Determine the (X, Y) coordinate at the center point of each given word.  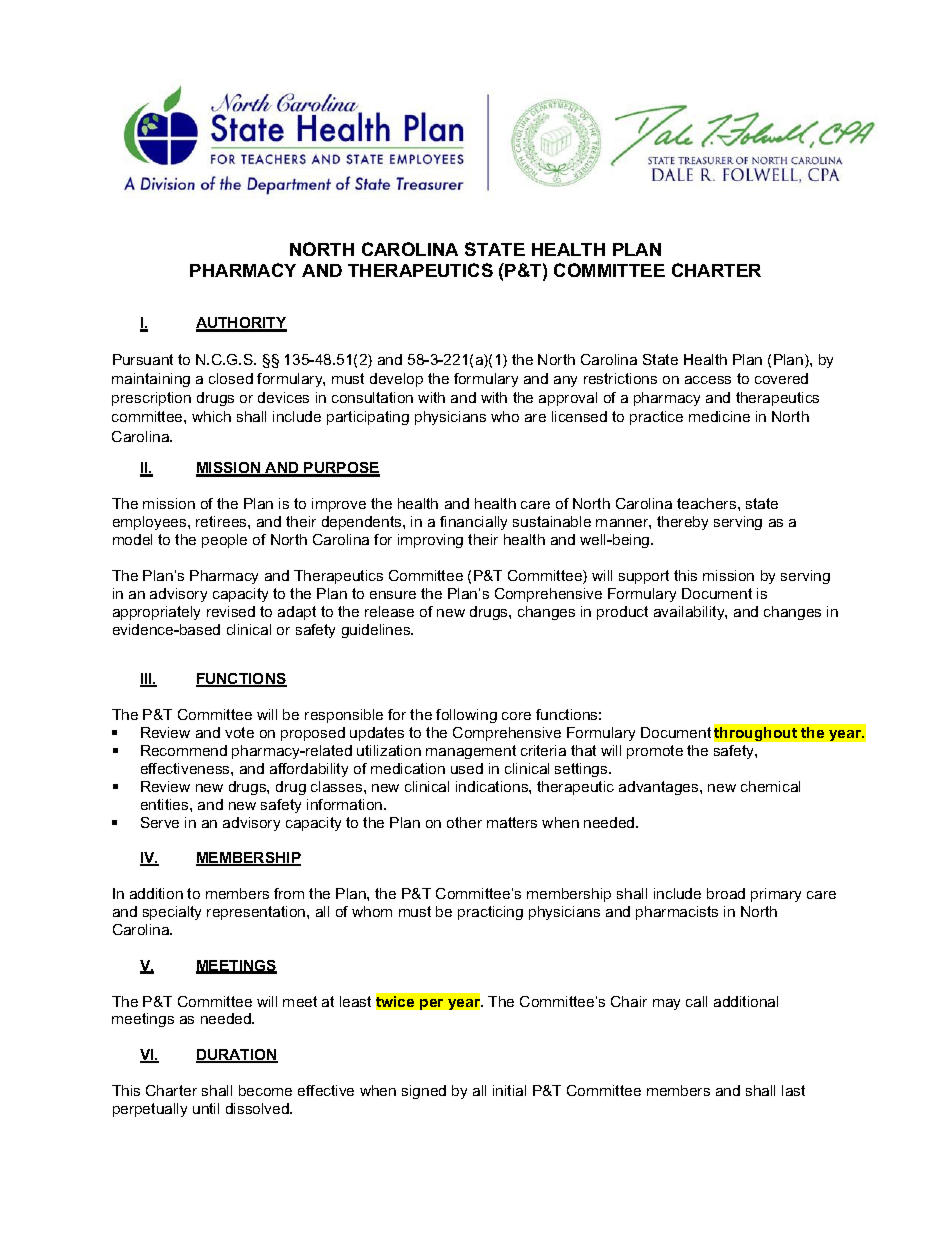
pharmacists (677, 913)
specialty (172, 913)
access (708, 380)
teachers (708, 503)
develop (396, 380)
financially (473, 523)
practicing (490, 913)
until (206, 1108)
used (467, 768)
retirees (222, 521)
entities (166, 804)
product (622, 613)
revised (231, 611)
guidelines (377, 631)
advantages (660, 788)
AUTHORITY (241, 324)
